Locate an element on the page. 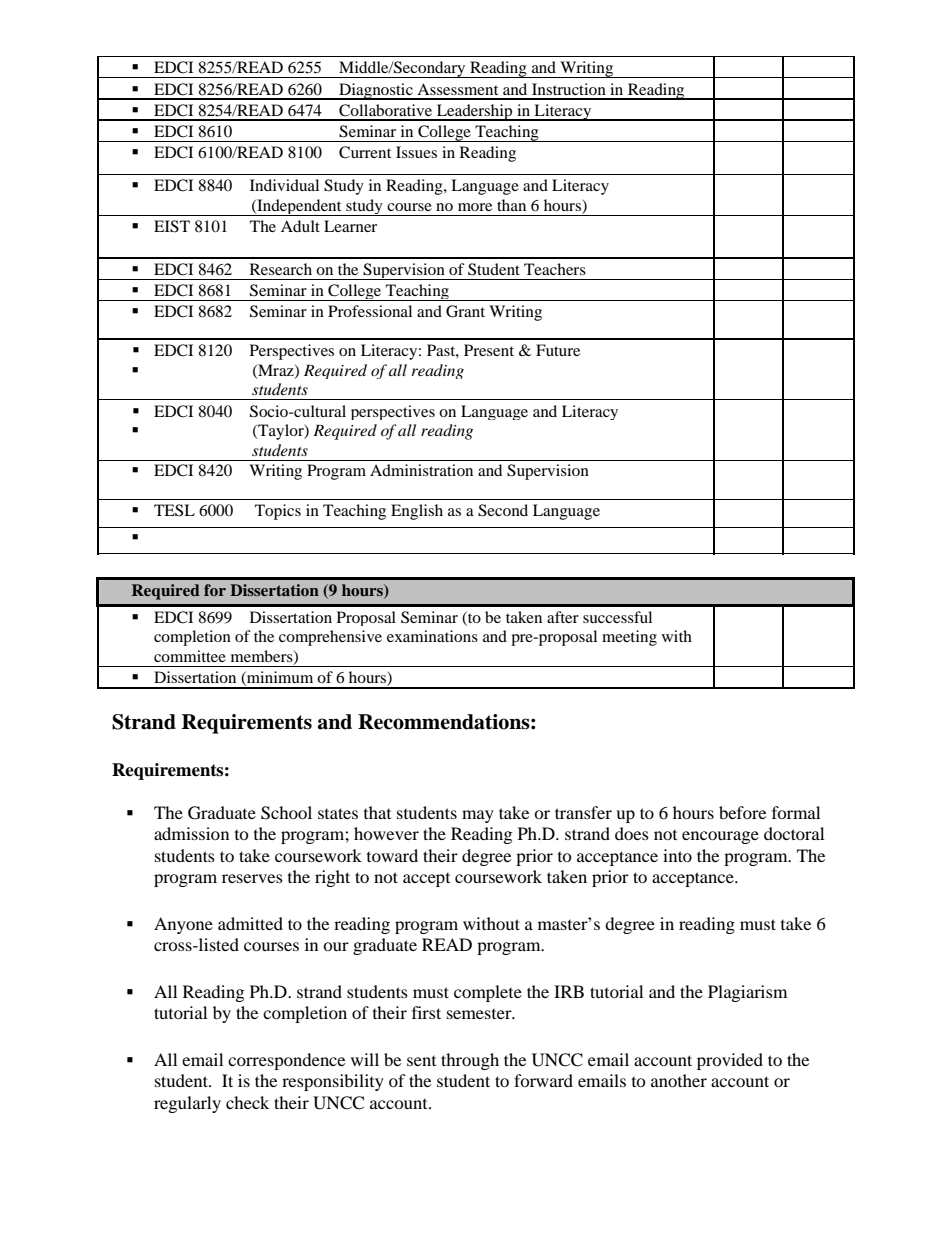 This page has height=1233, width=952. Instruction is located at coordinates (569, 89).
